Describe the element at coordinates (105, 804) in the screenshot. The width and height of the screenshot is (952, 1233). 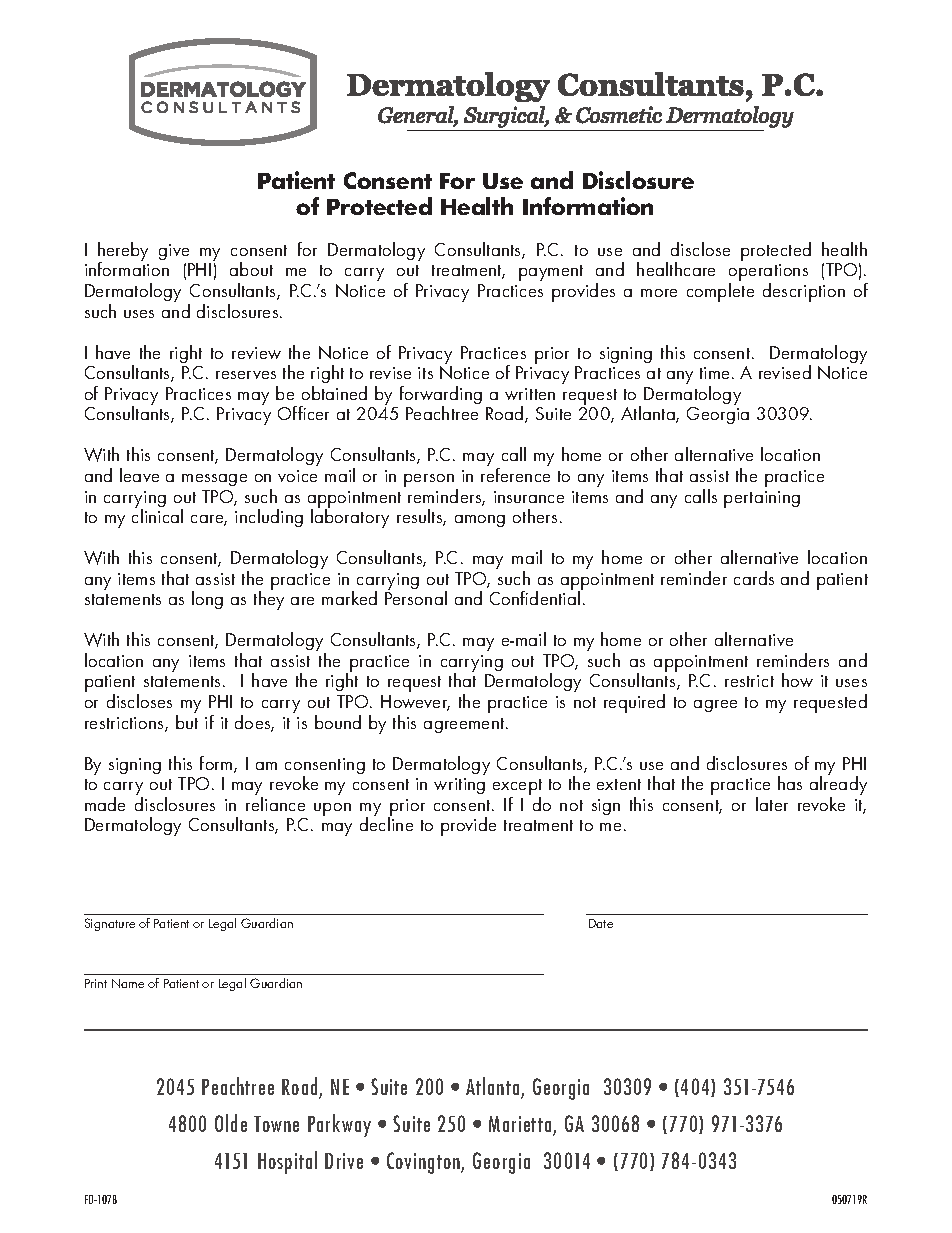
I see `made` at that location.
